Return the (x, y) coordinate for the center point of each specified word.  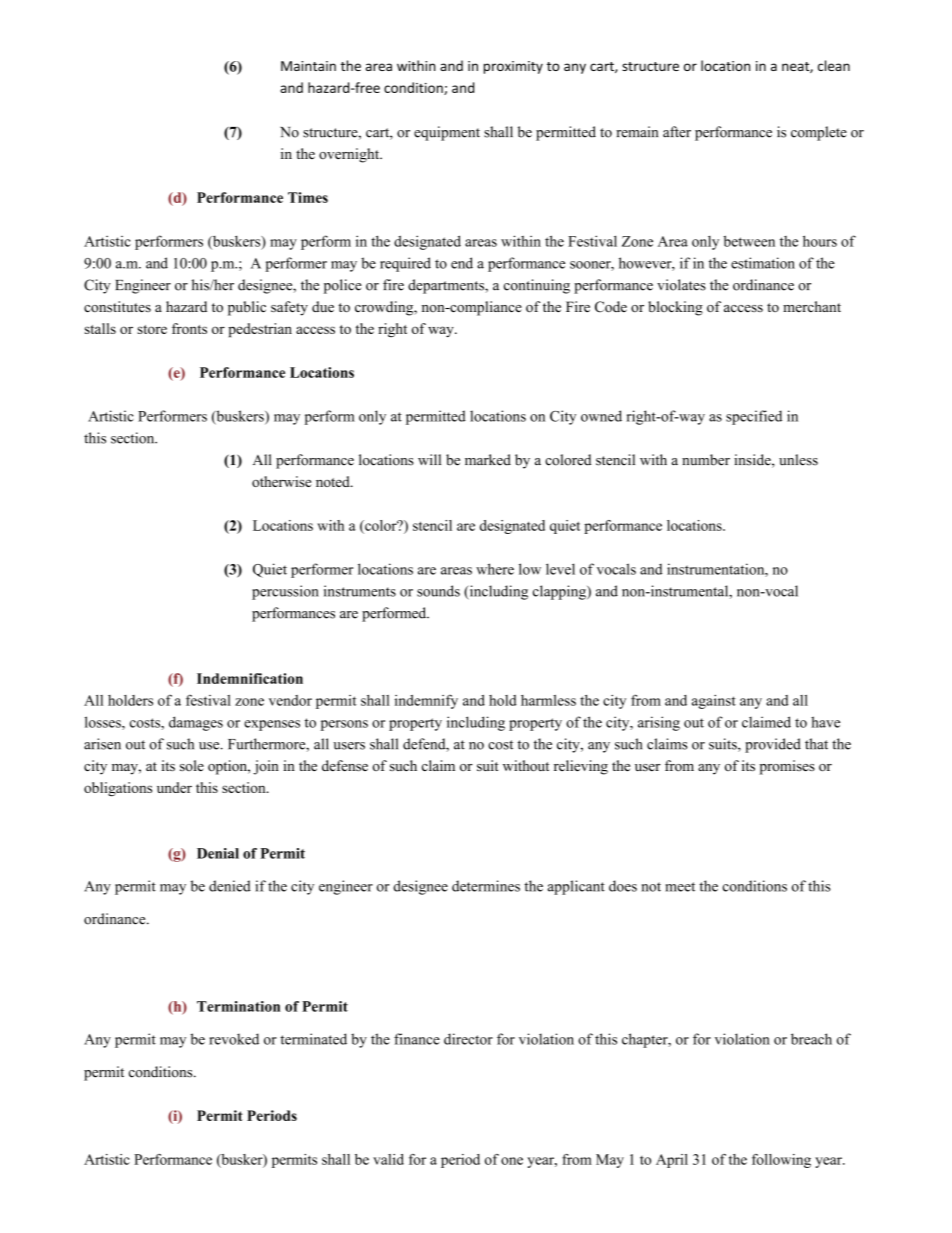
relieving (581, 767)
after (677, 132)
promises (787, 767)
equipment (447, 133)
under (174, 787)
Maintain (308, 66)
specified (754, 417)
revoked (234, 1039)
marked (488, 460)
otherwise (281, 481)
